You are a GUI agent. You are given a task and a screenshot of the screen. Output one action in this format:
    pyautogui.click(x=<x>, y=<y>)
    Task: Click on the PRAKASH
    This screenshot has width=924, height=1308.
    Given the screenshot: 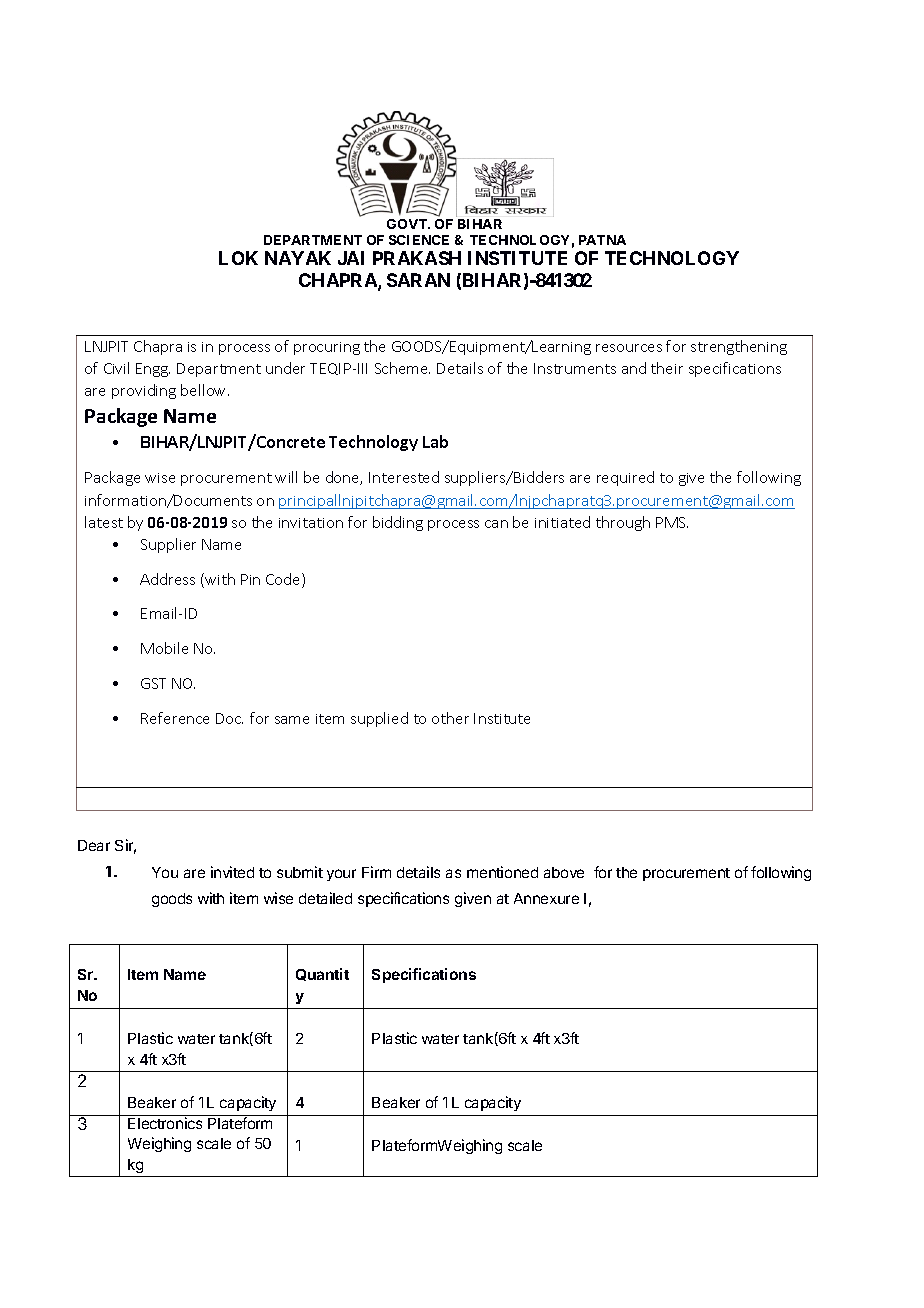 What is the action you would take?
    pyautogui.click(x=417, y=258)
